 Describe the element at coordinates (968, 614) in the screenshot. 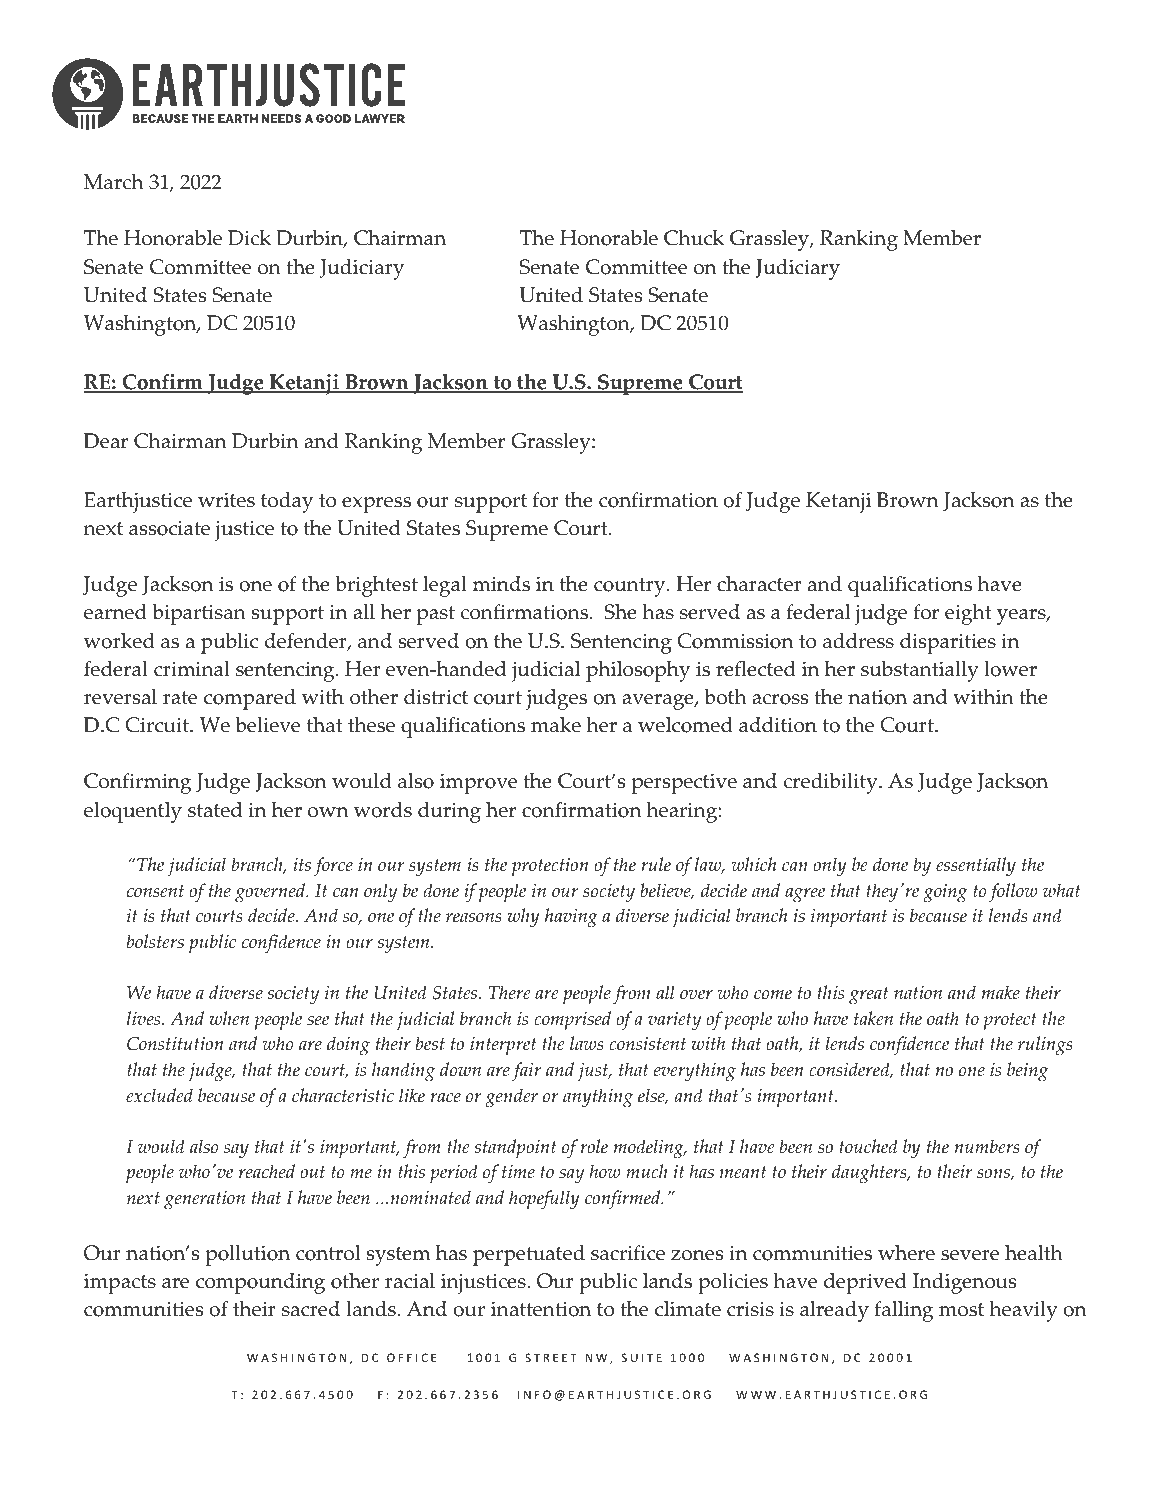

I see `eight` at that location.
